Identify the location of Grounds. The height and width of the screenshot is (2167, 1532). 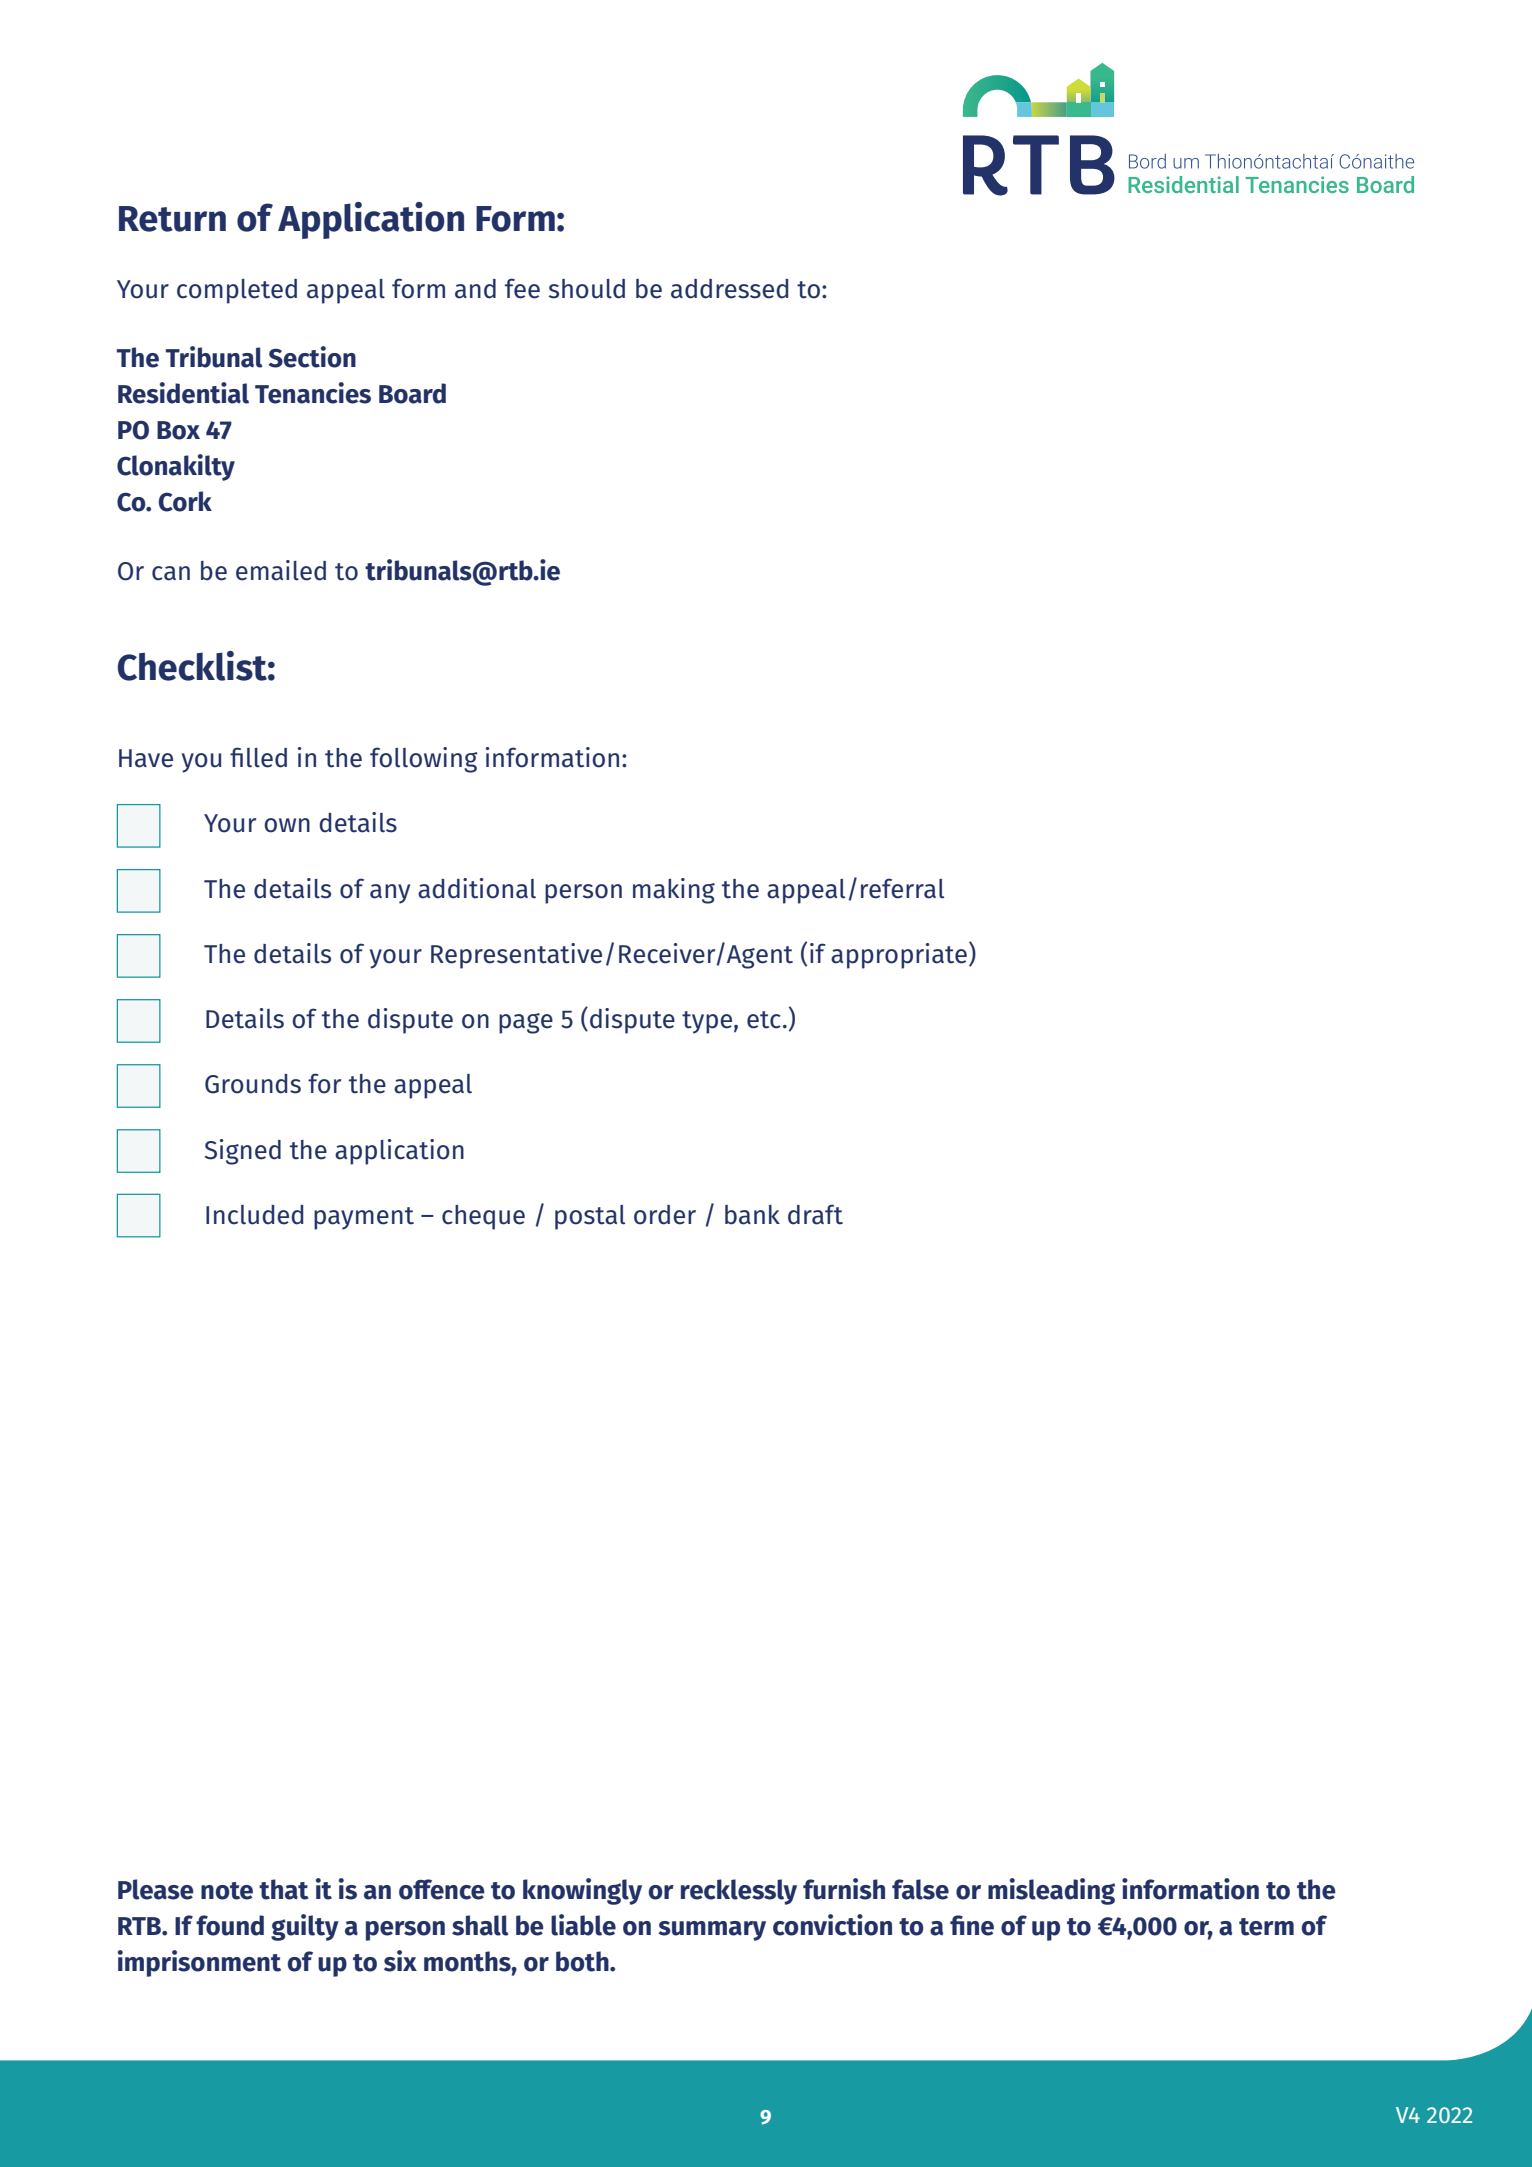
(253, 1084).
